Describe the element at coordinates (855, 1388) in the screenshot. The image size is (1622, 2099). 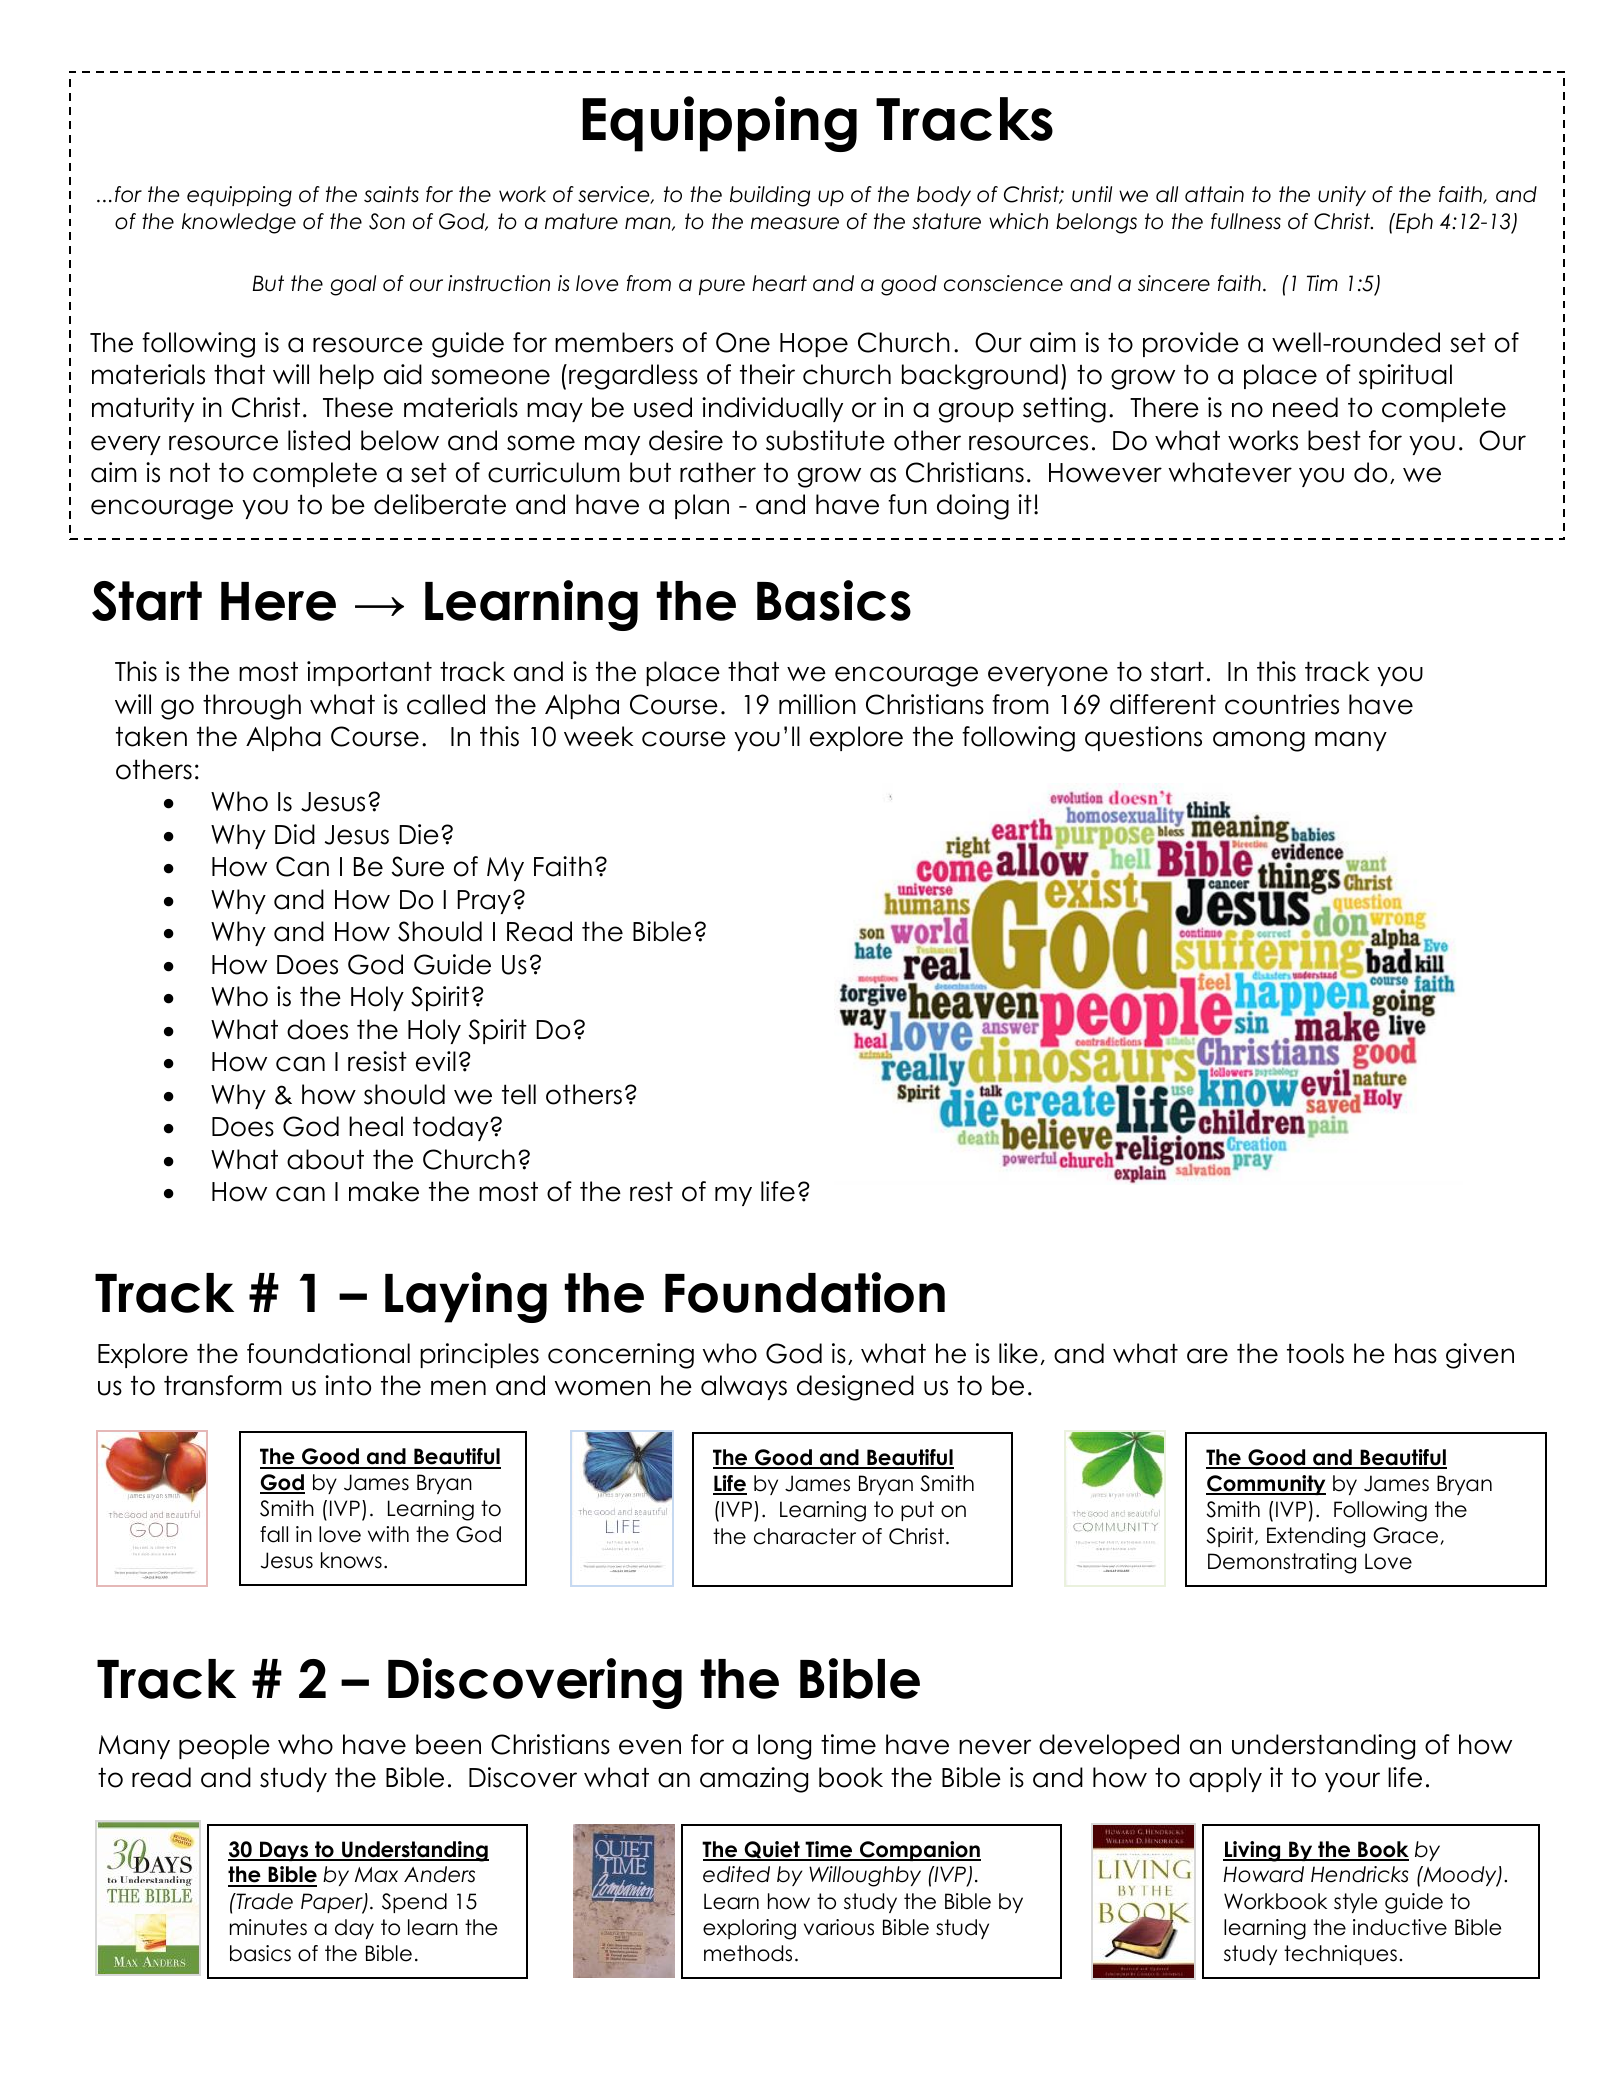
I see `designed` at that location.
